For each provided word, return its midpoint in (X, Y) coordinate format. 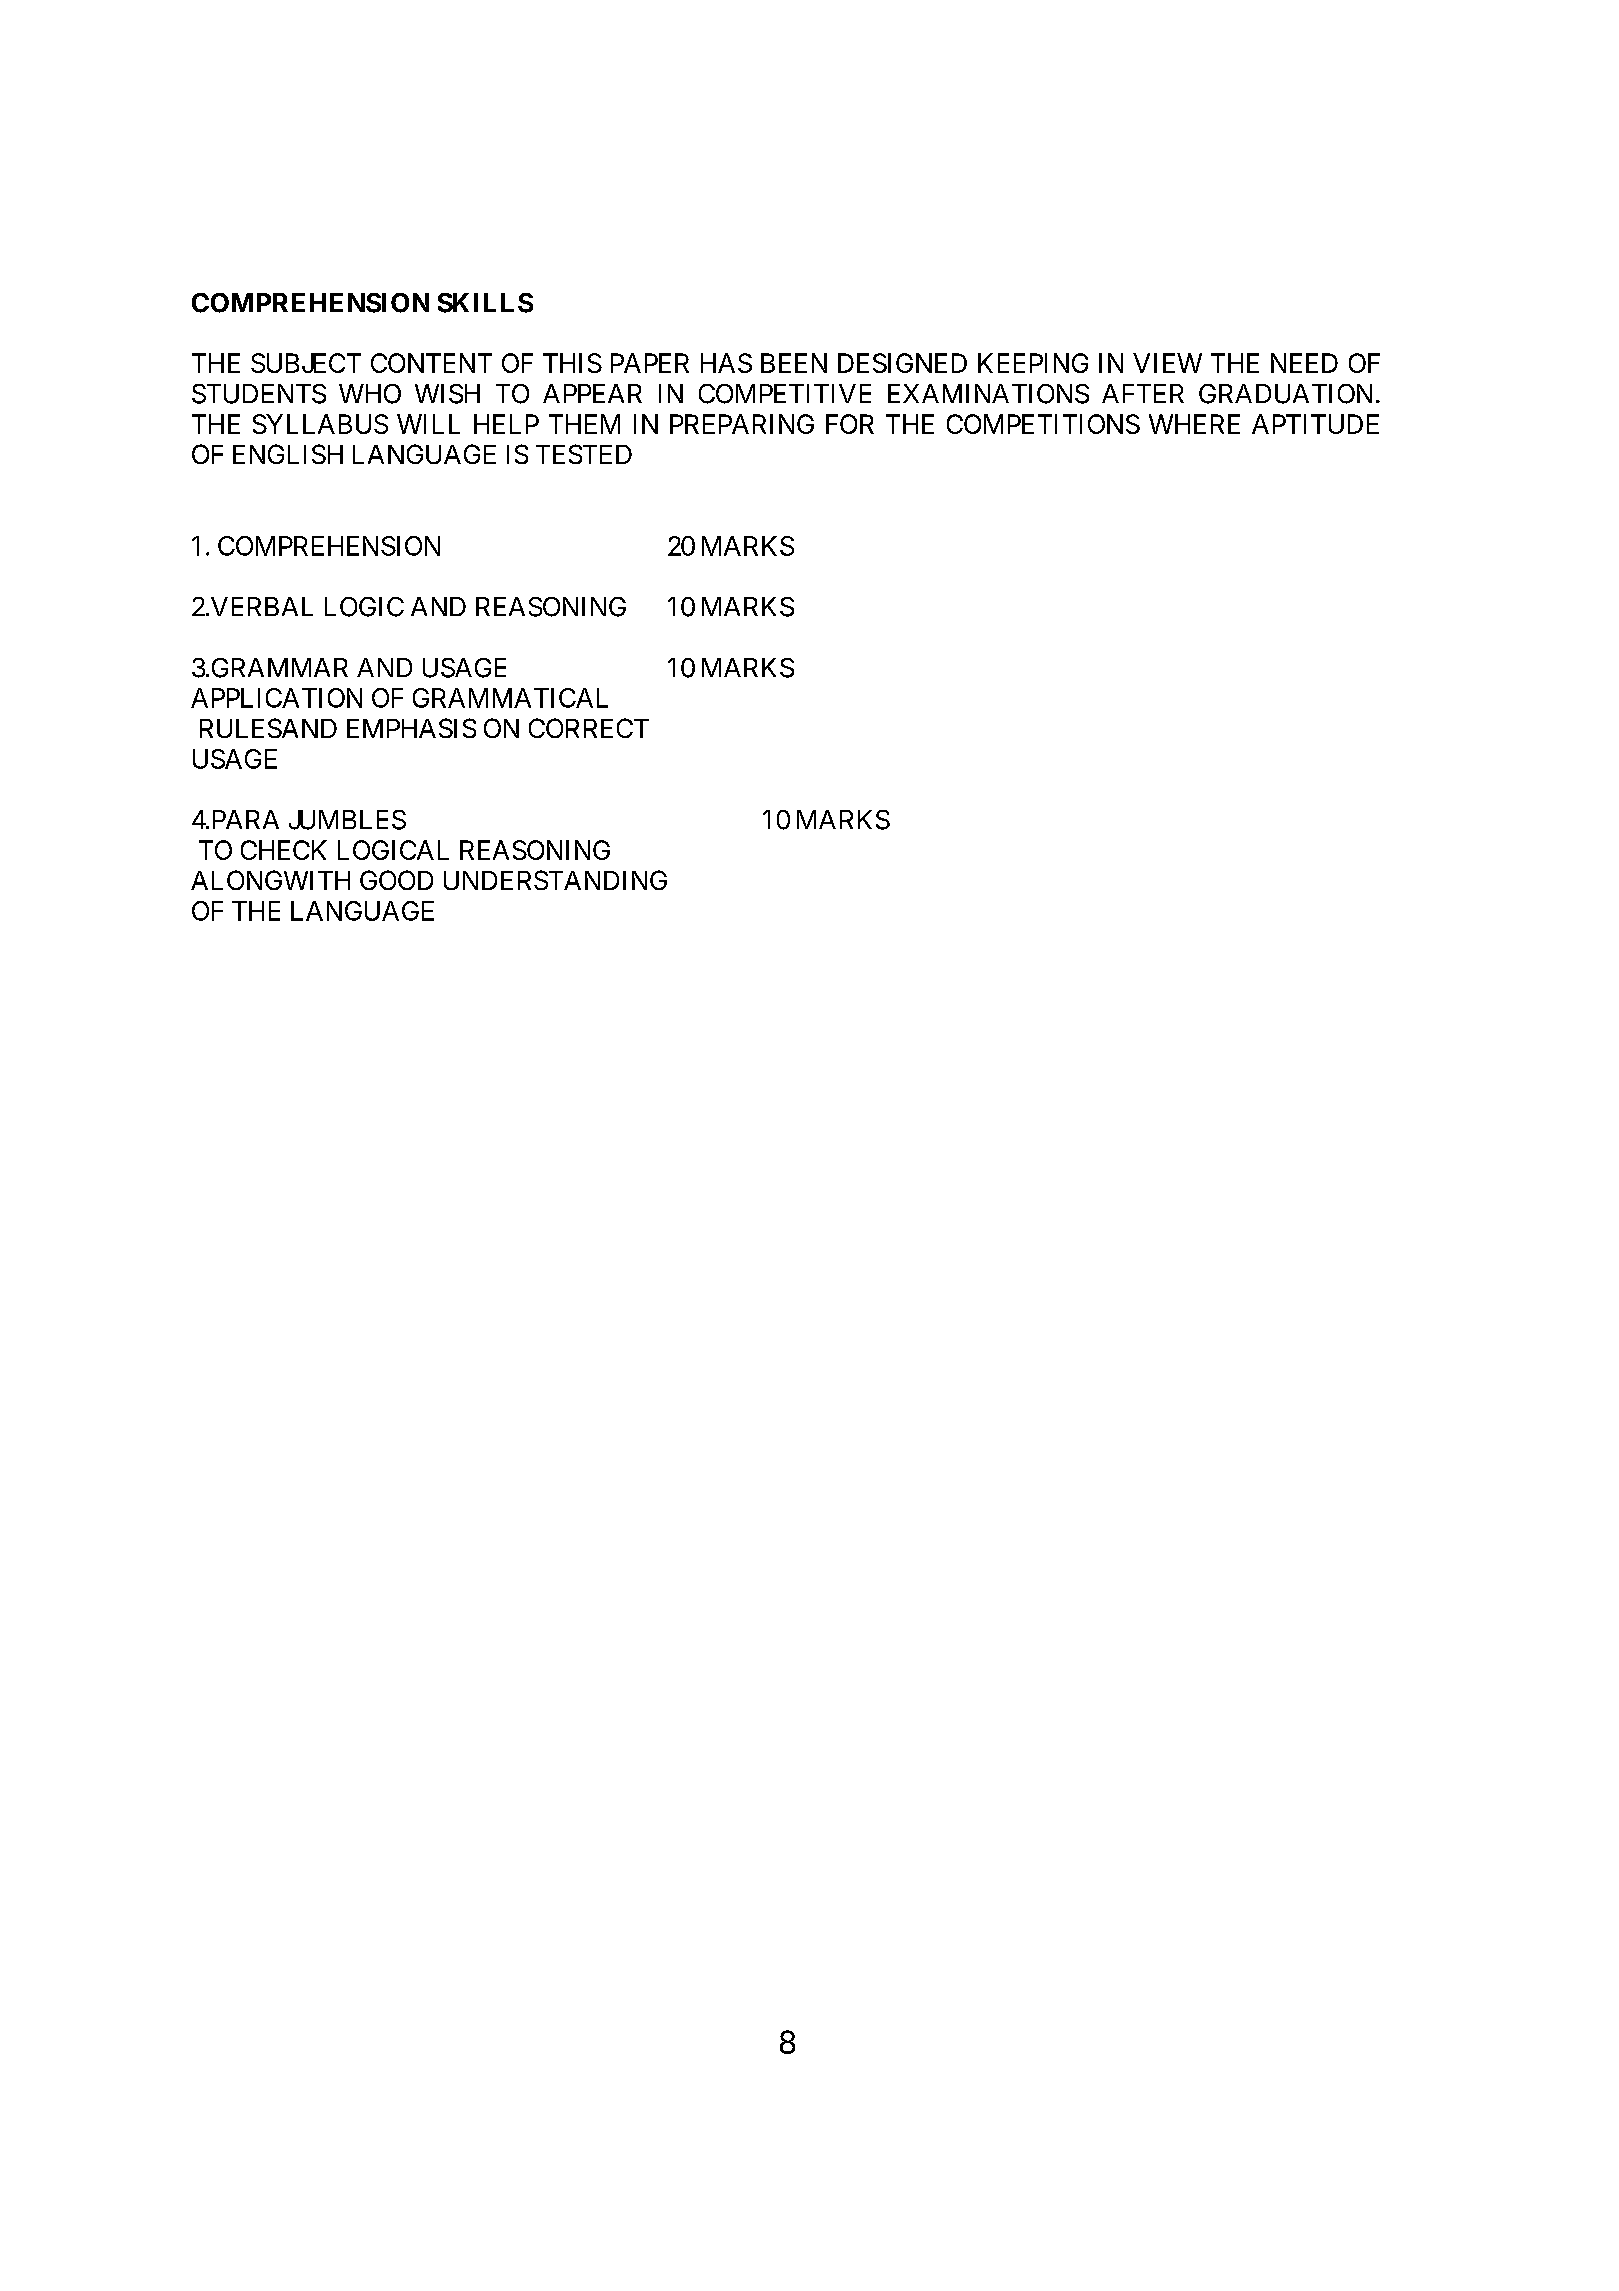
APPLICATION (276, 698)
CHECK (284, 850)
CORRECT (589, 728)
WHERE (1194, 424)
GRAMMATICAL (510, 698)
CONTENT (431, 363)
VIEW (1167, 363)
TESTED (584, 454)
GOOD (396, 880)
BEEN (794, 363)
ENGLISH (288, 454)
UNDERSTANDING (555, 880)
